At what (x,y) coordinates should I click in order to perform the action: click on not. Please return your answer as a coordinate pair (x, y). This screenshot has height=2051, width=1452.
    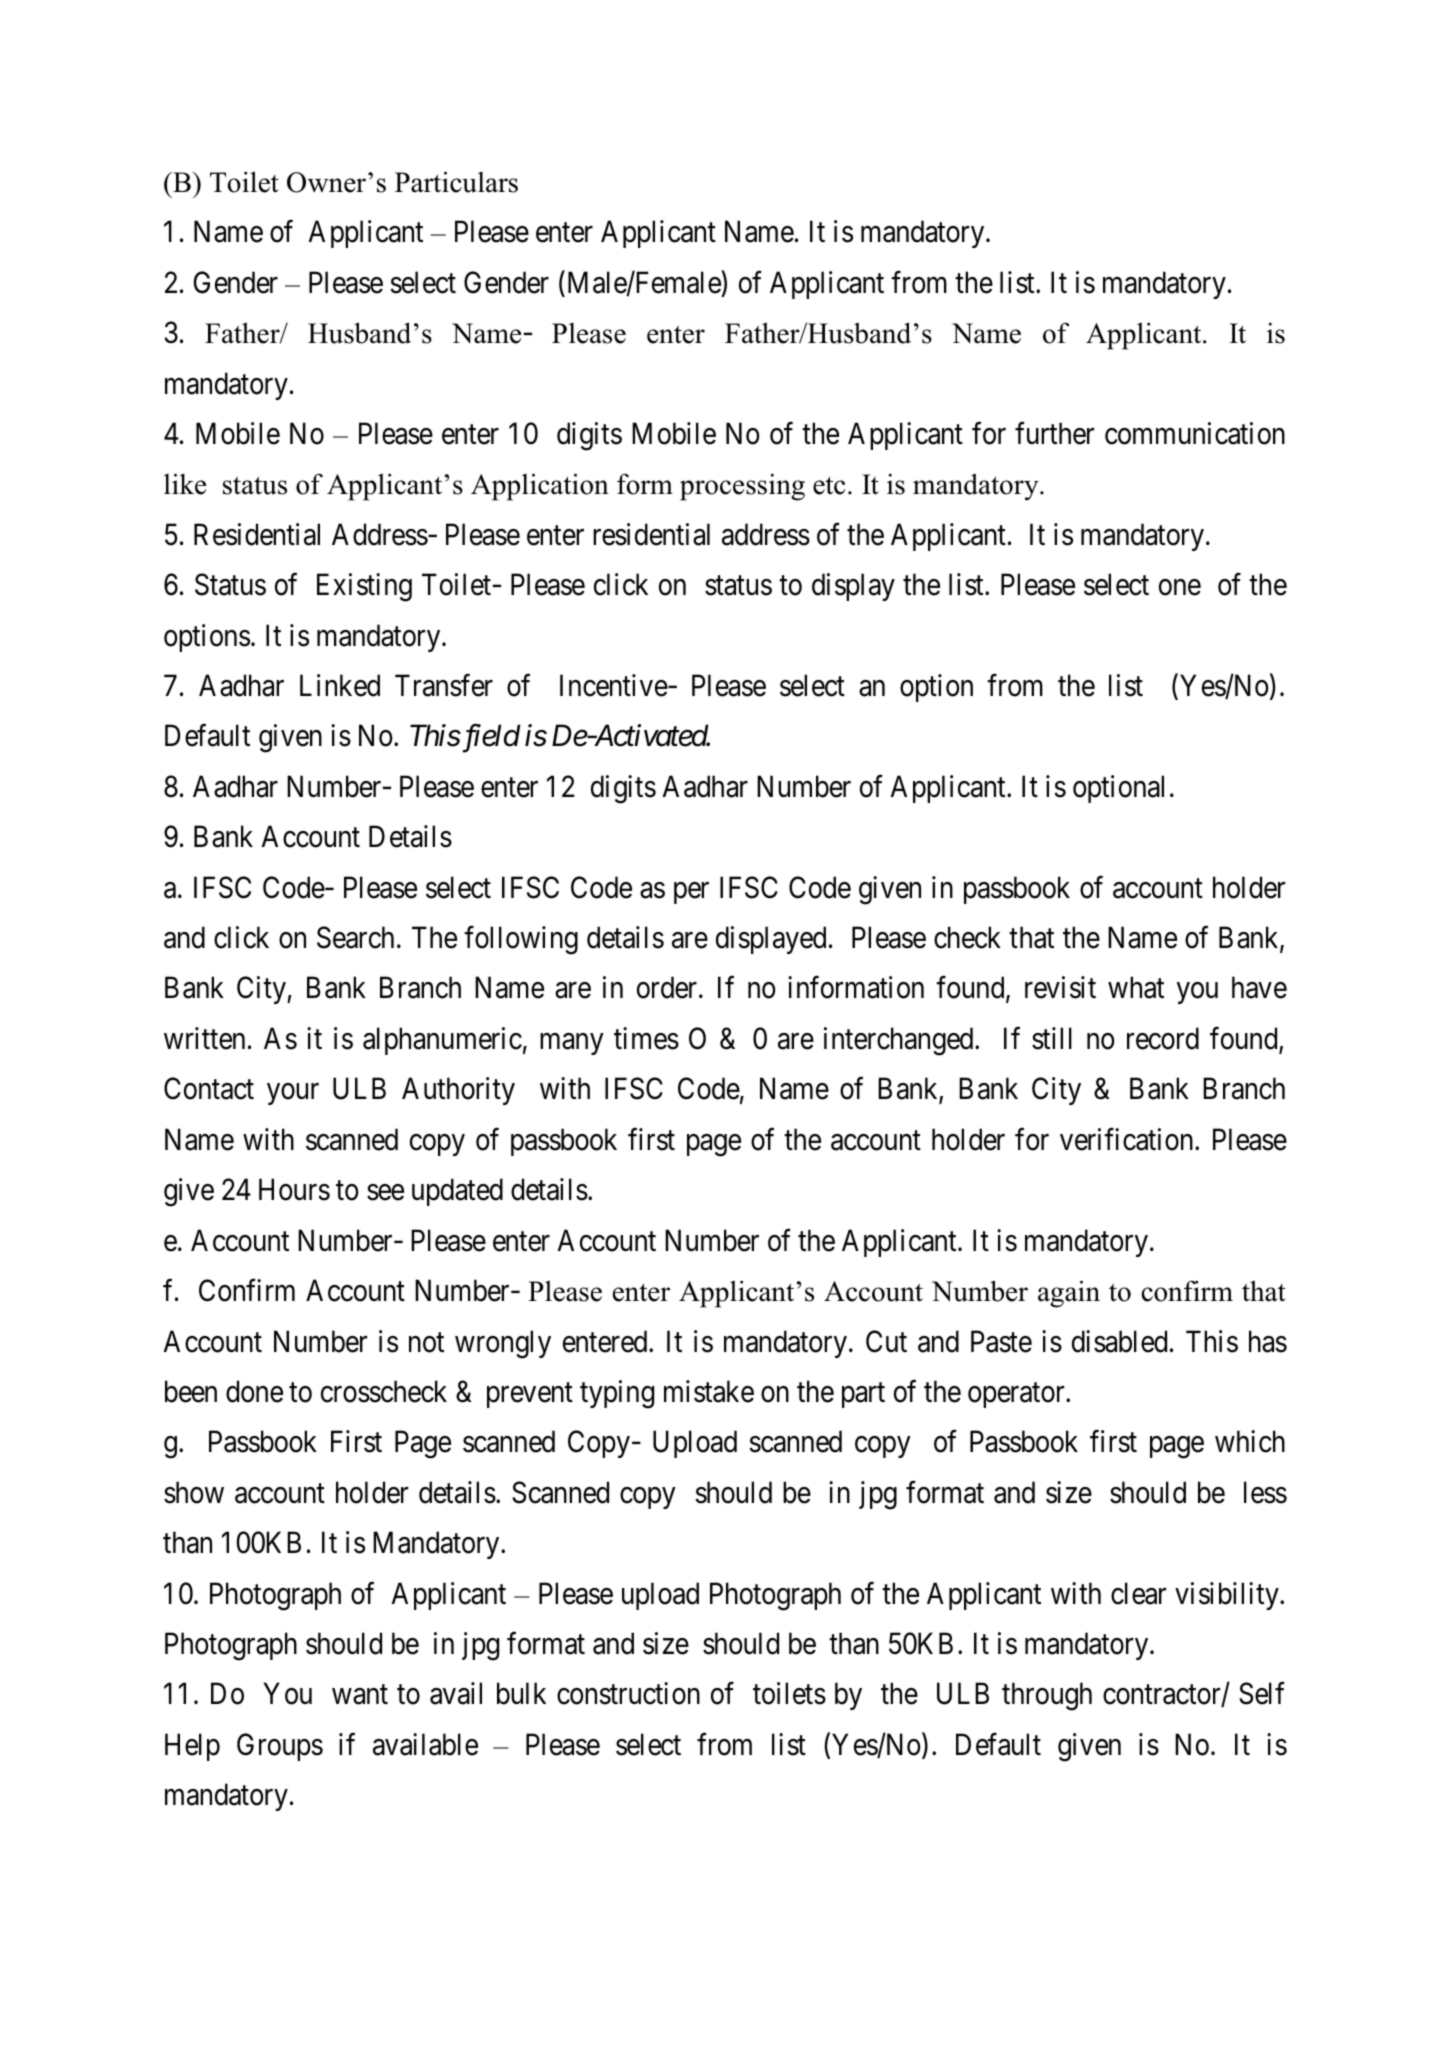
    Looking at the image, I should click on (426, 1343).
